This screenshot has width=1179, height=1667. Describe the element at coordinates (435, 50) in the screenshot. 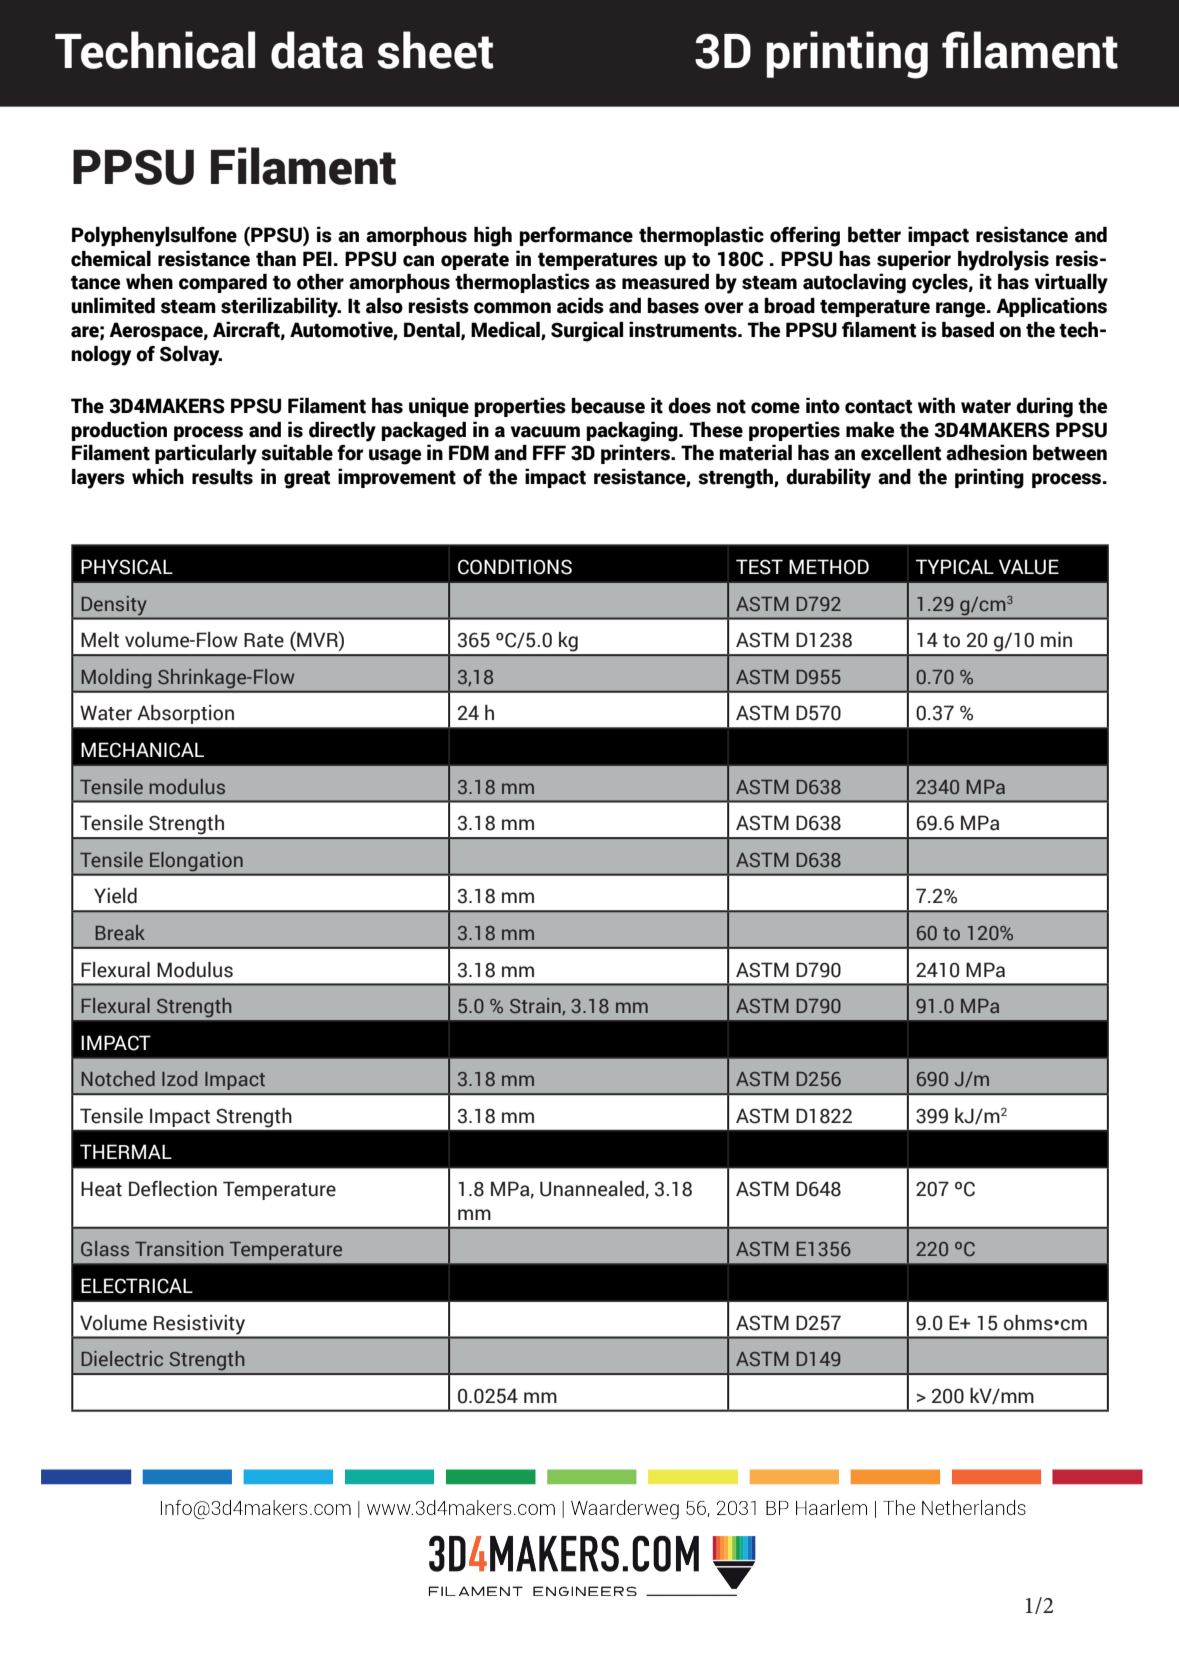

I see `sheet` at that location.
